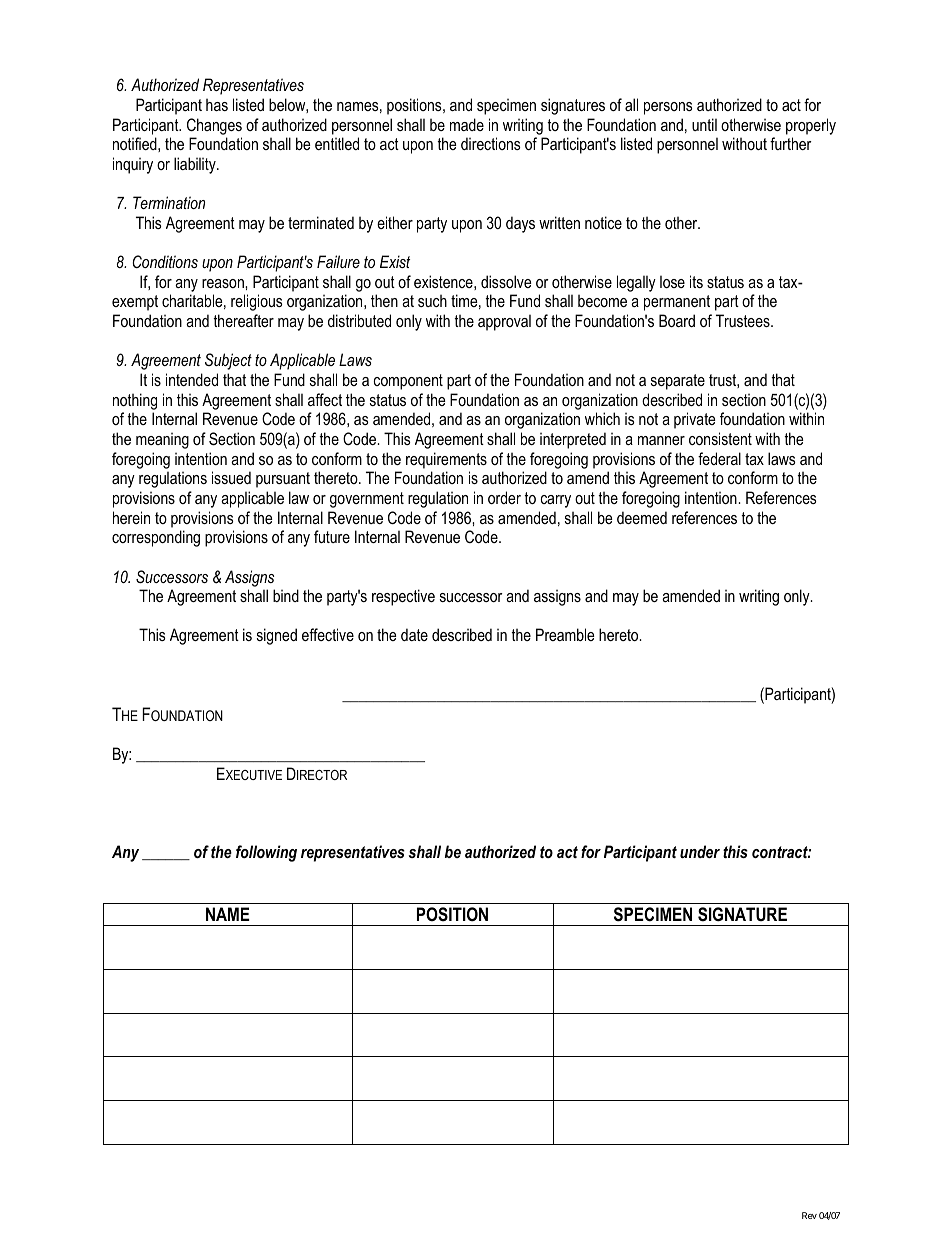  I want to click on deemed, so click(642, 517).
